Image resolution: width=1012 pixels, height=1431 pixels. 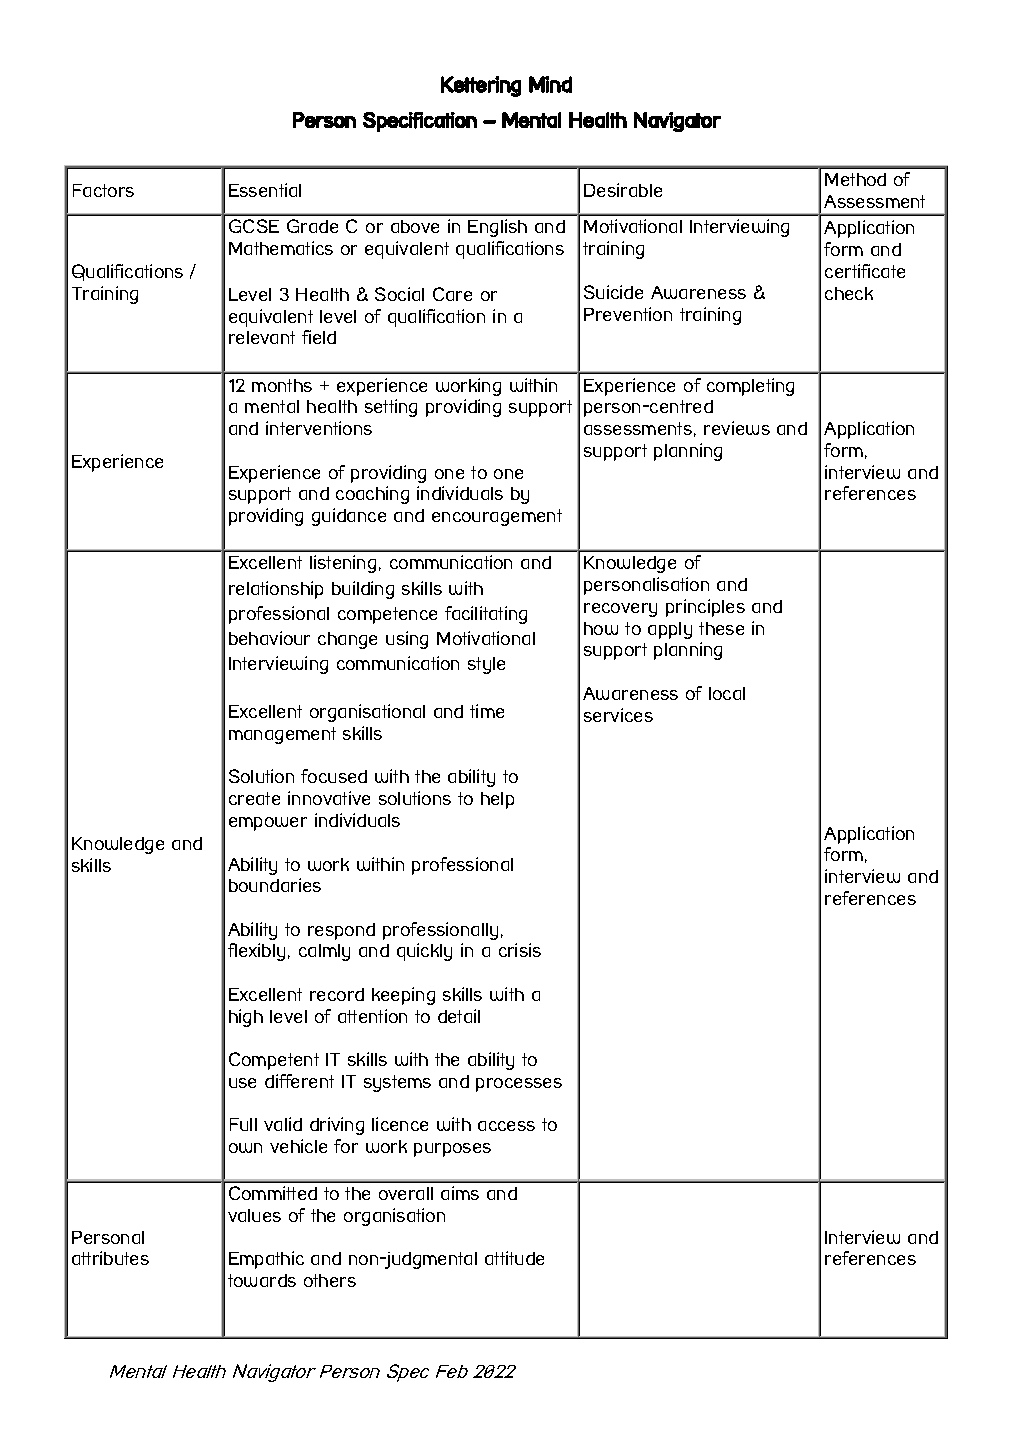 What do you see at coordinates (855, 179) in the page?
I see `Method` at bounding box center [855, 179].
